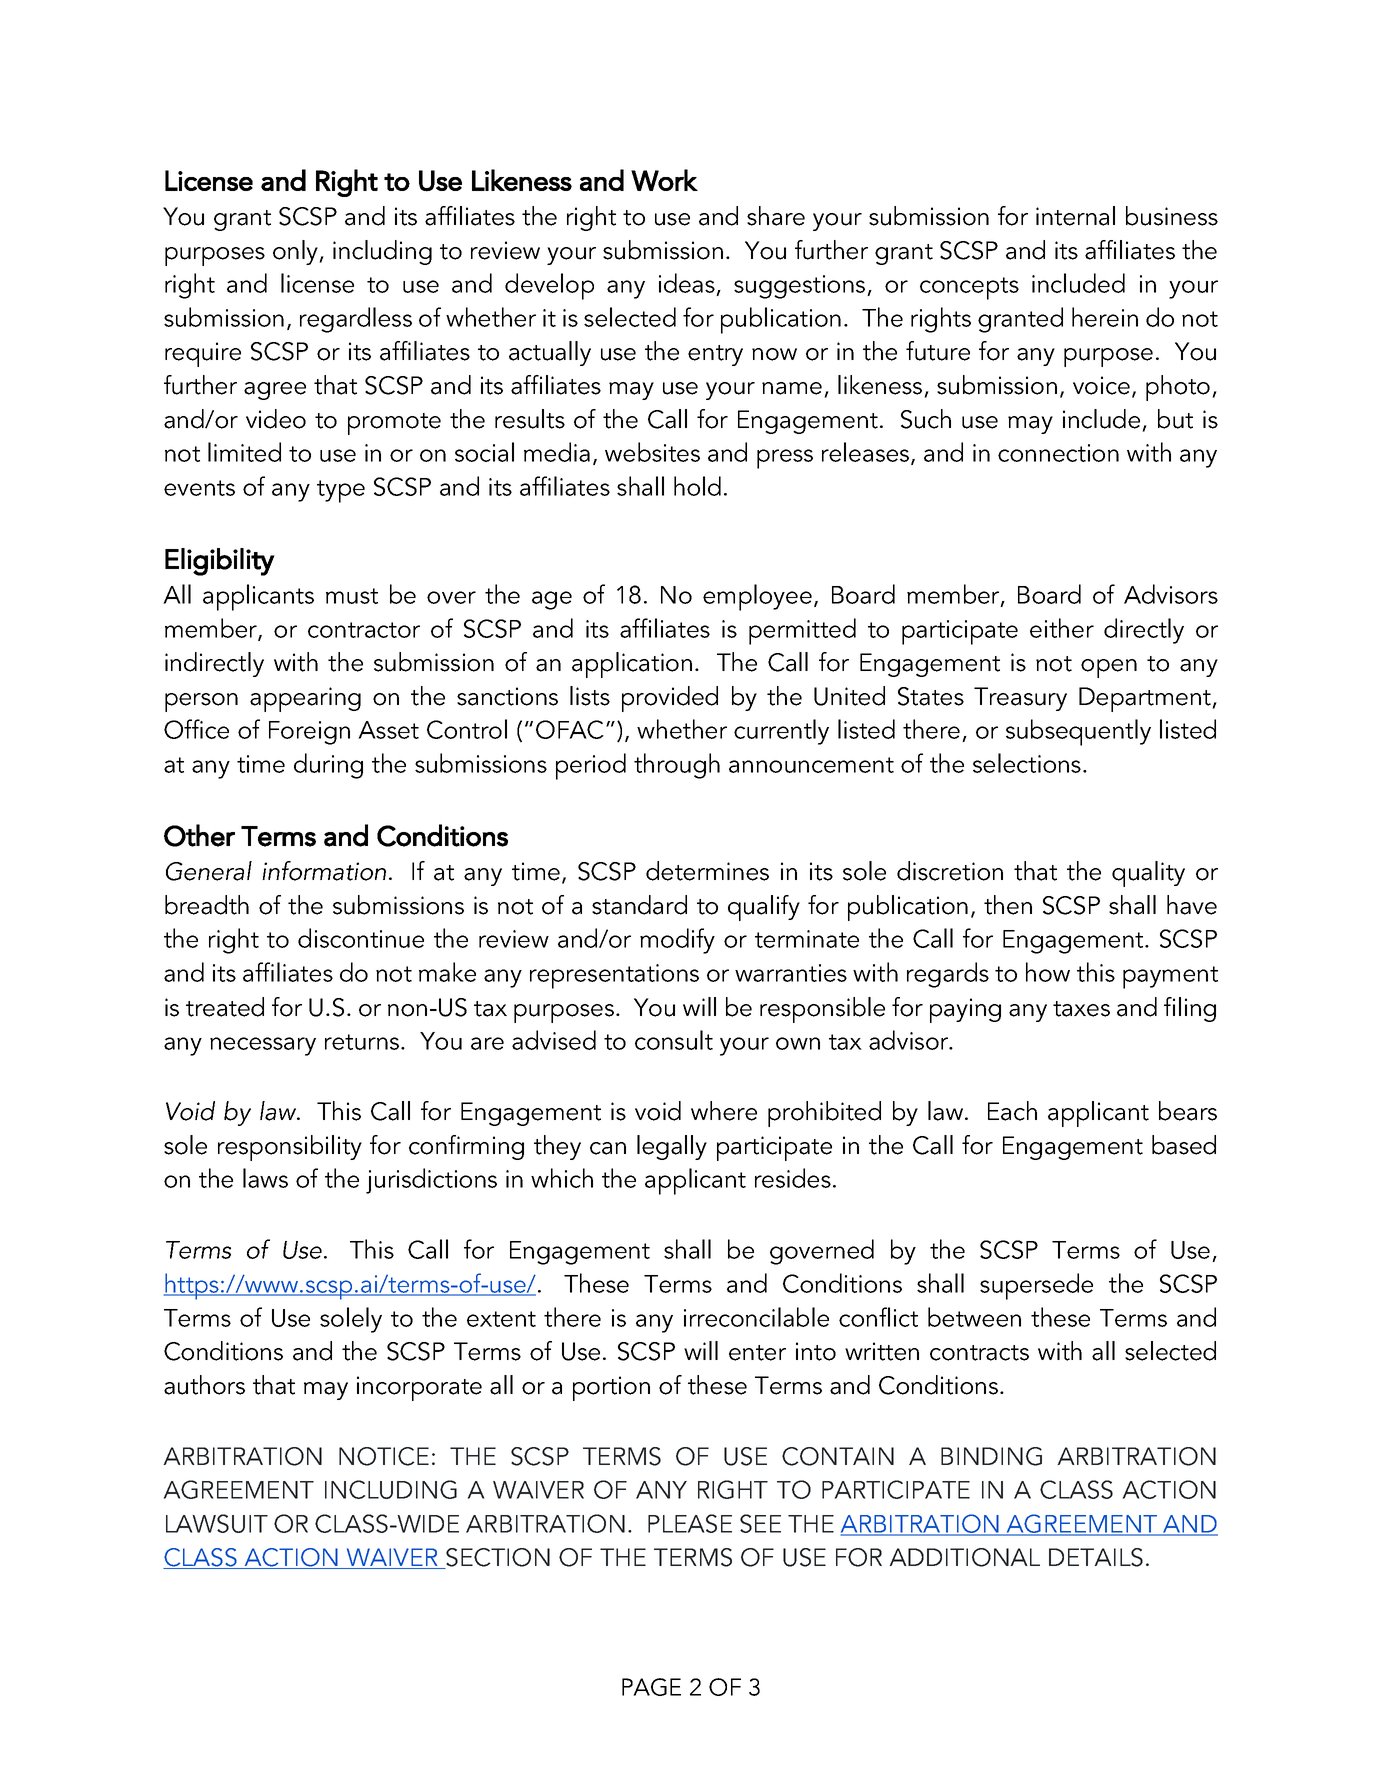 The image size is (1379, 1784). I want to click on internal, so click(1075, 216).
